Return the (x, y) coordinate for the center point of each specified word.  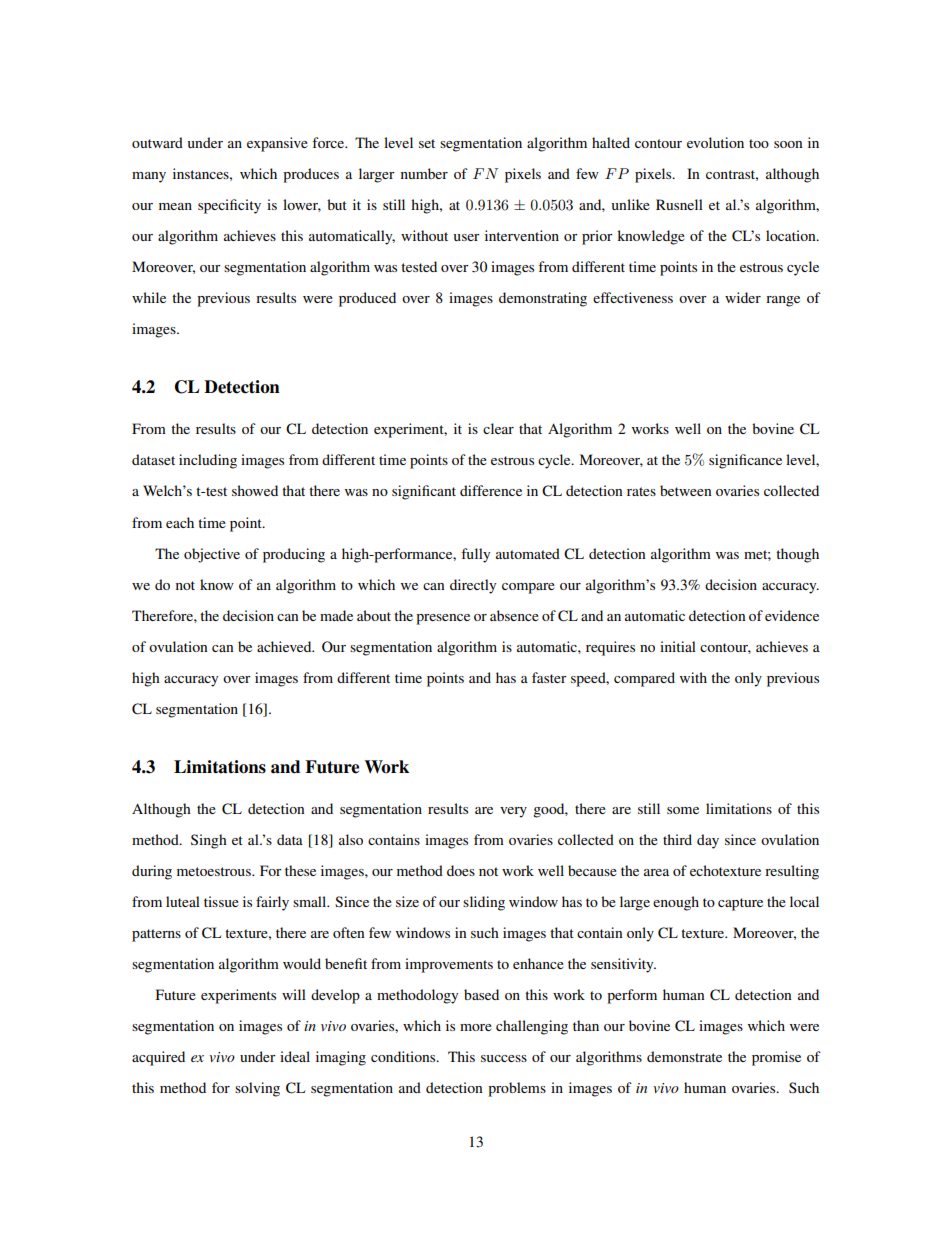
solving (257, 1089)
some (683, 810)
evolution (715, 142)
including (208, 461)
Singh (209, 841)
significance (745, 461)
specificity (229, 206)
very (513, 812)
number (424, 173)
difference (491, 490)
